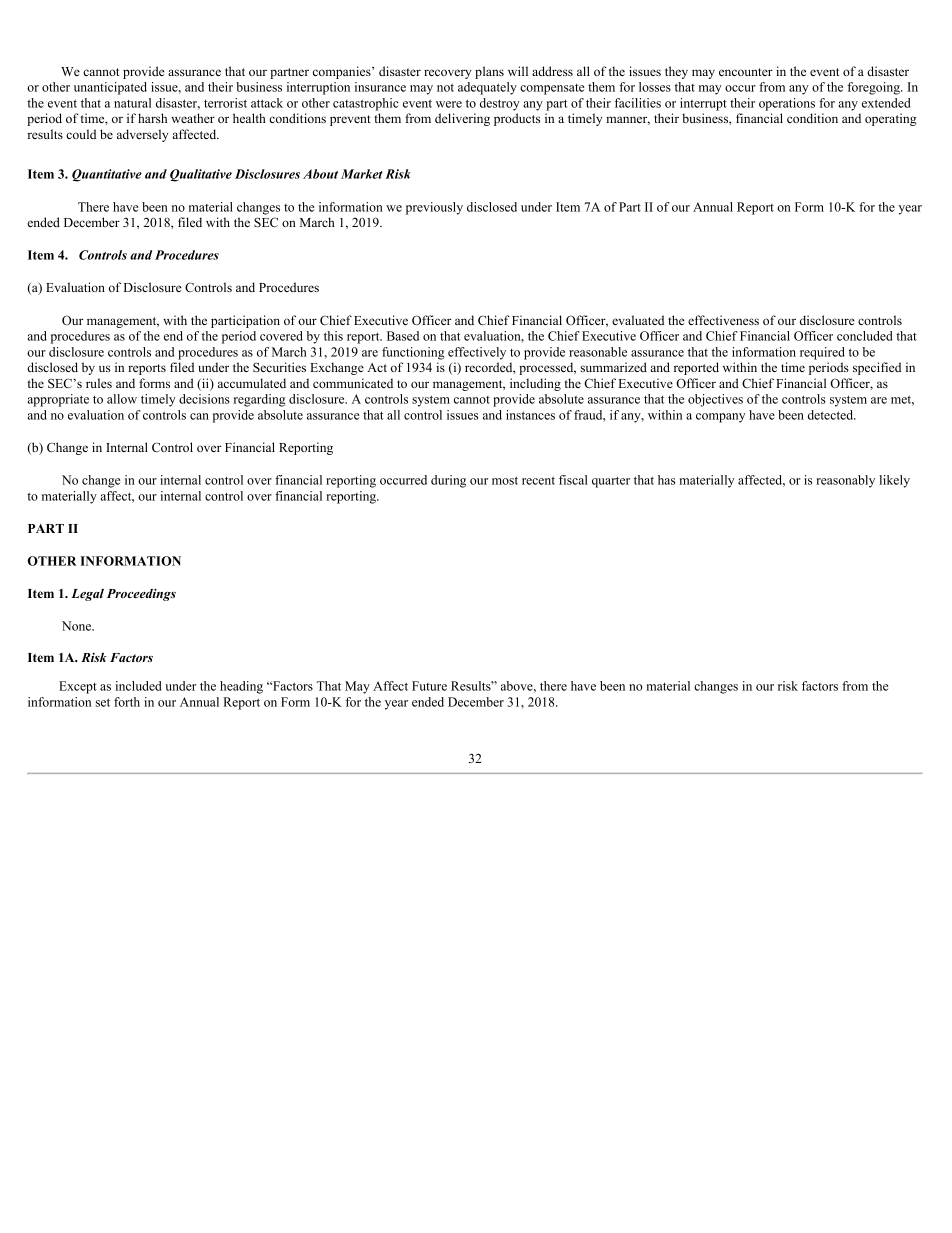 Image resolution: width=952 pixels, height=1233 pixels. I want to click on operations, so click(787, 104).
